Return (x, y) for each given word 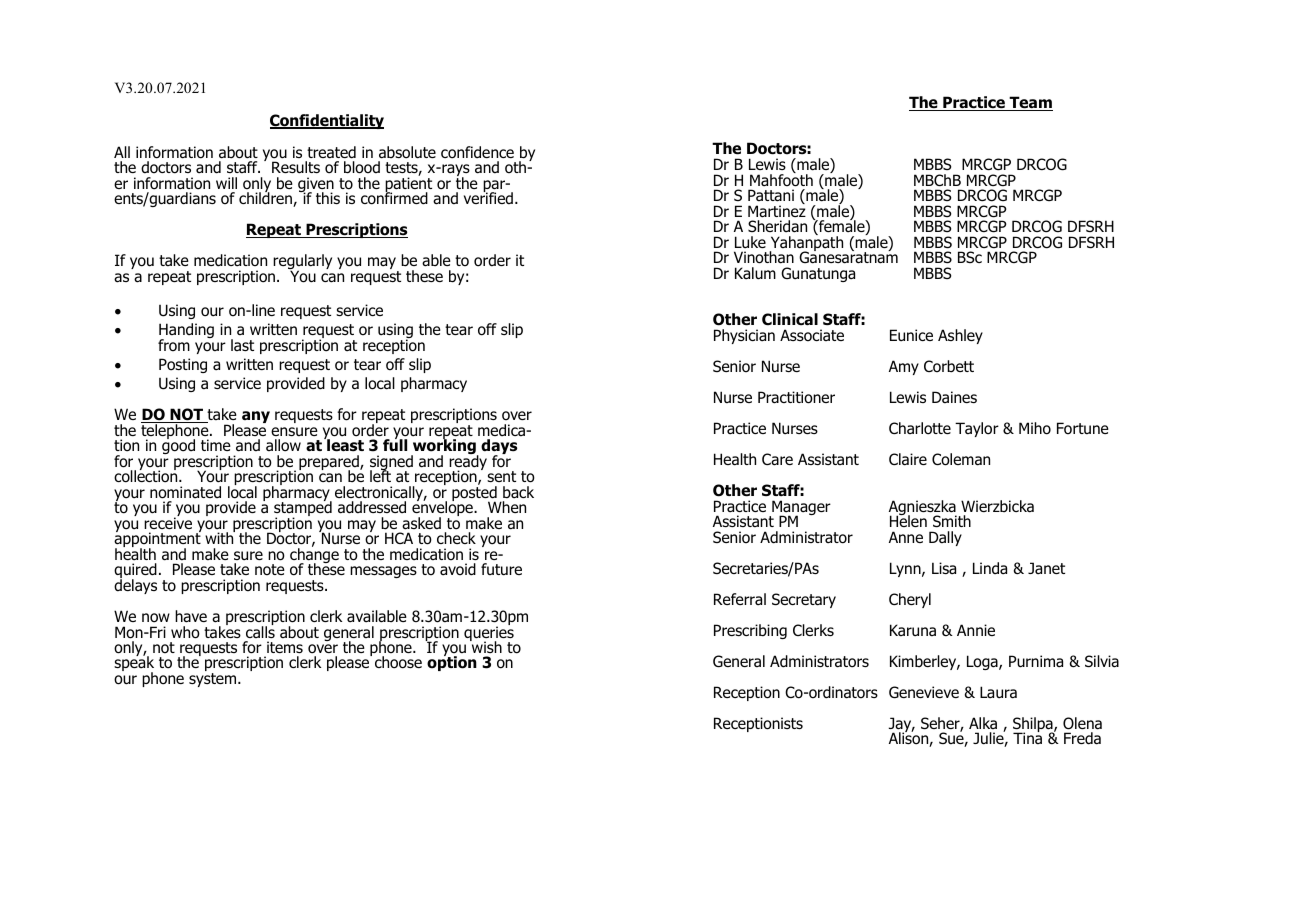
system (214, 680)
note (270, 570)
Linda (990, 568)
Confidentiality (327, 121)
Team (1030, 103)
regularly (302, 263)
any (256, 417)
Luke (750, 242)
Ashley (960, 336)
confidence (477, 152)
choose (398, 662)
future (501, 569)
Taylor (977, 429)
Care (777, 459)
